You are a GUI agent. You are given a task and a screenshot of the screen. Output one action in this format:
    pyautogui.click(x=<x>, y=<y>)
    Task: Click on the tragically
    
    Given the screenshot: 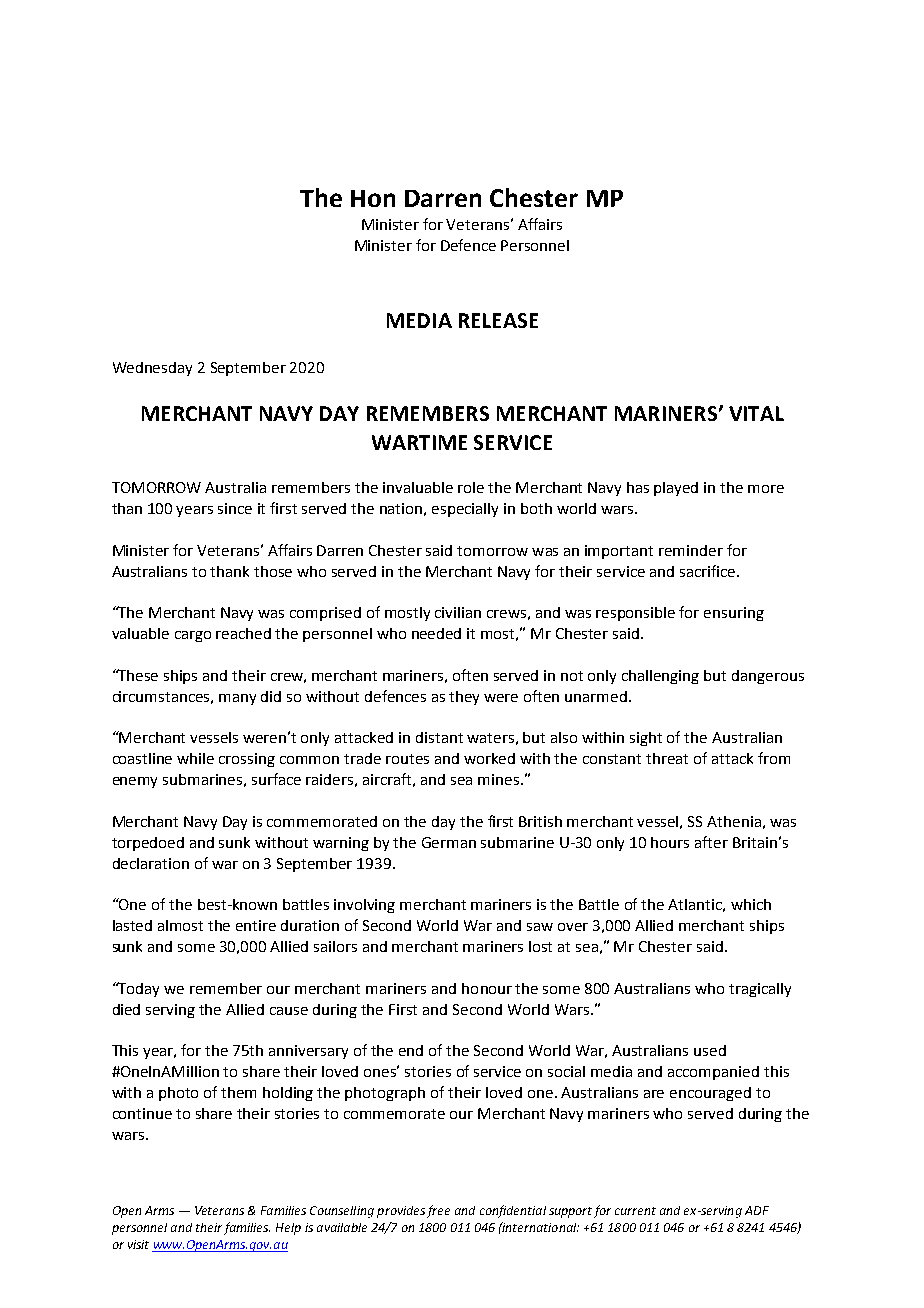 What is the action you would take?
    pyautogui.click(x=760, y=990)
